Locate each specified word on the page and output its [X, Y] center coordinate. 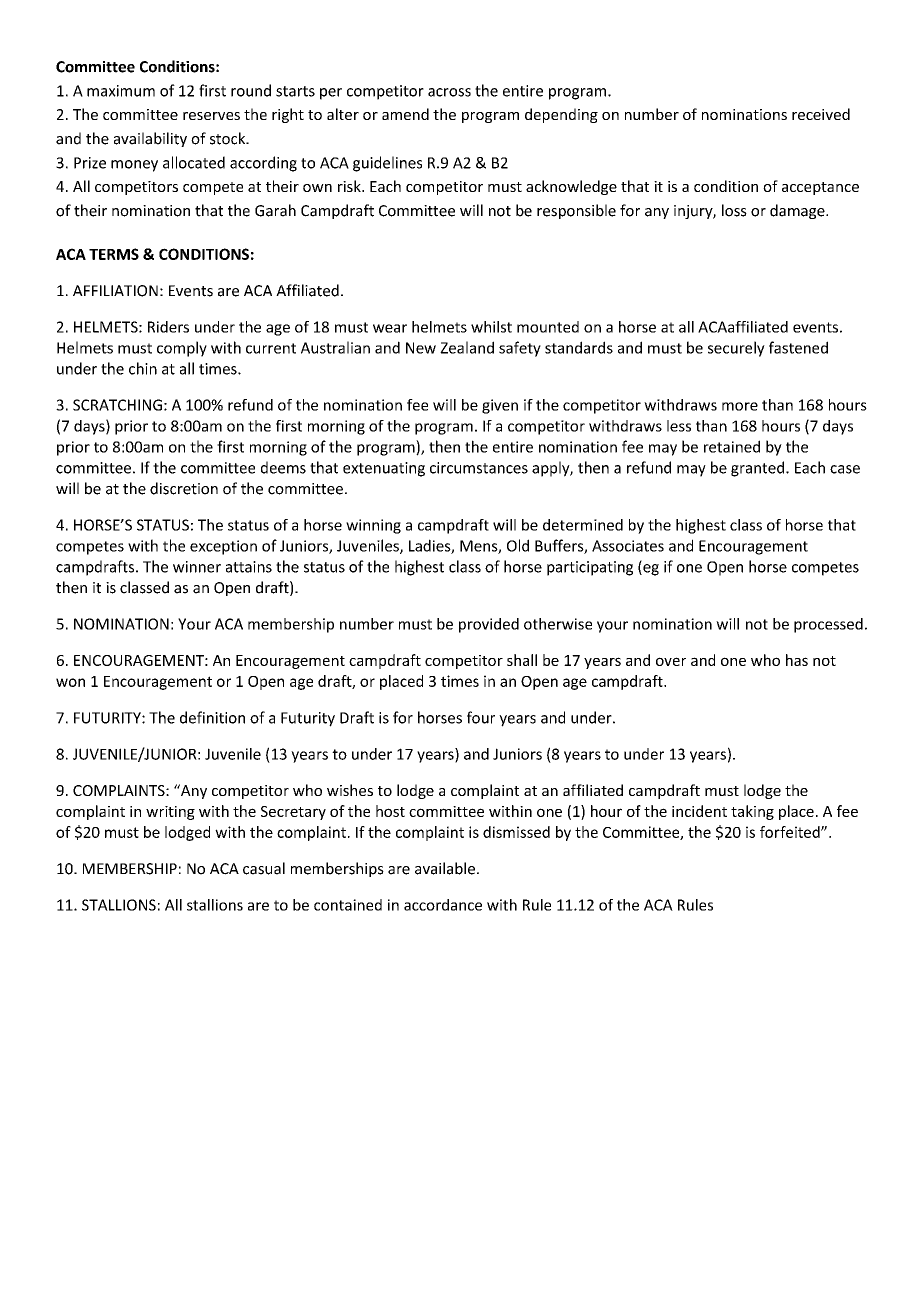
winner [197, 567]
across [449, 92]
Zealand [467, 347]
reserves [211, 116]
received [821, 114]
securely [736, 349]
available [445, 868]
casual [264, 868]
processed [828, 625]
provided [489, 625]
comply [182, 349]
